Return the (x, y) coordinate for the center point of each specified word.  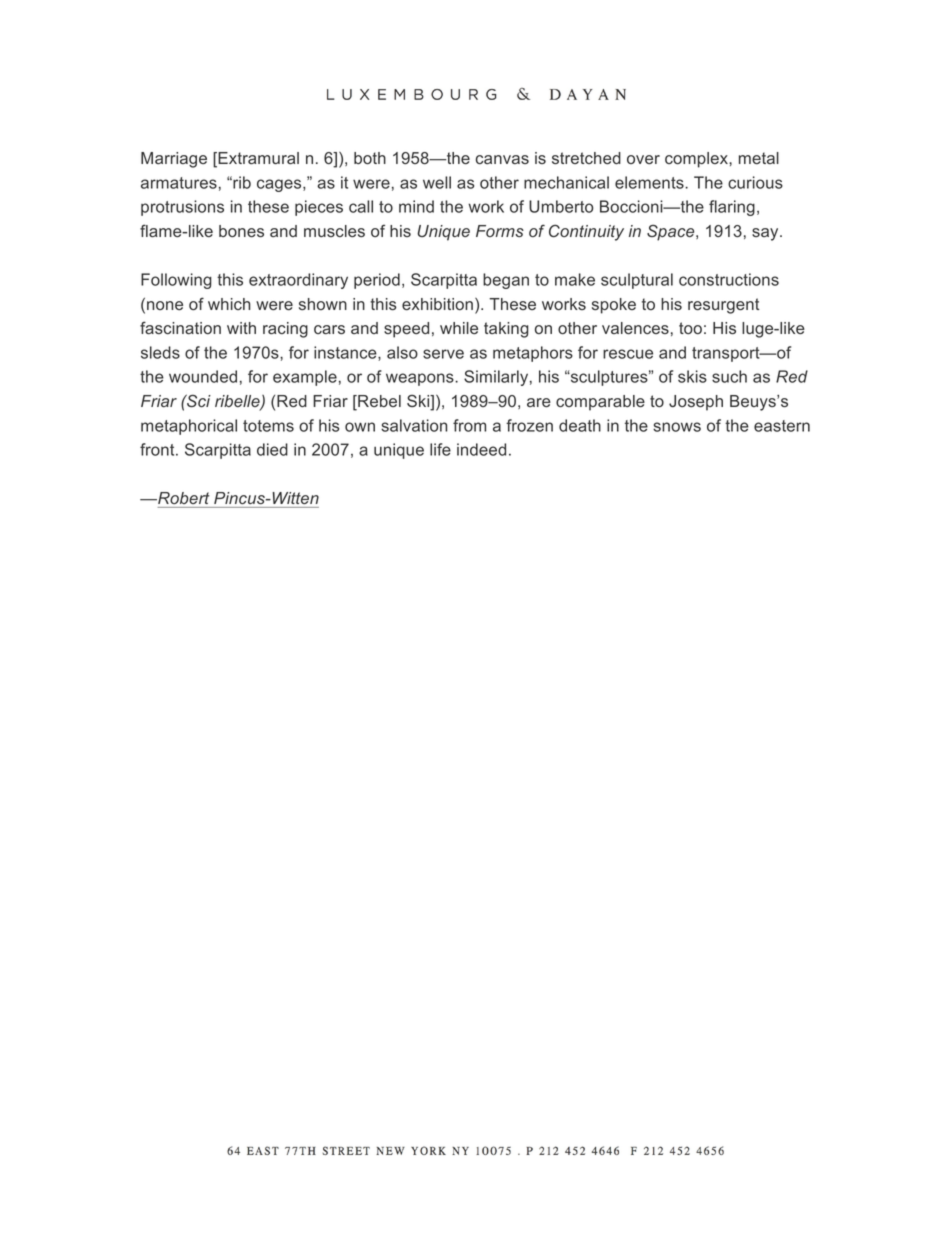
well (437, 182)
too (690, 328)
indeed (481, 449)
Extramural (257, 159)
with (241, 328)
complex (697, 160)
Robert (183, 498)
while (459, 328)
